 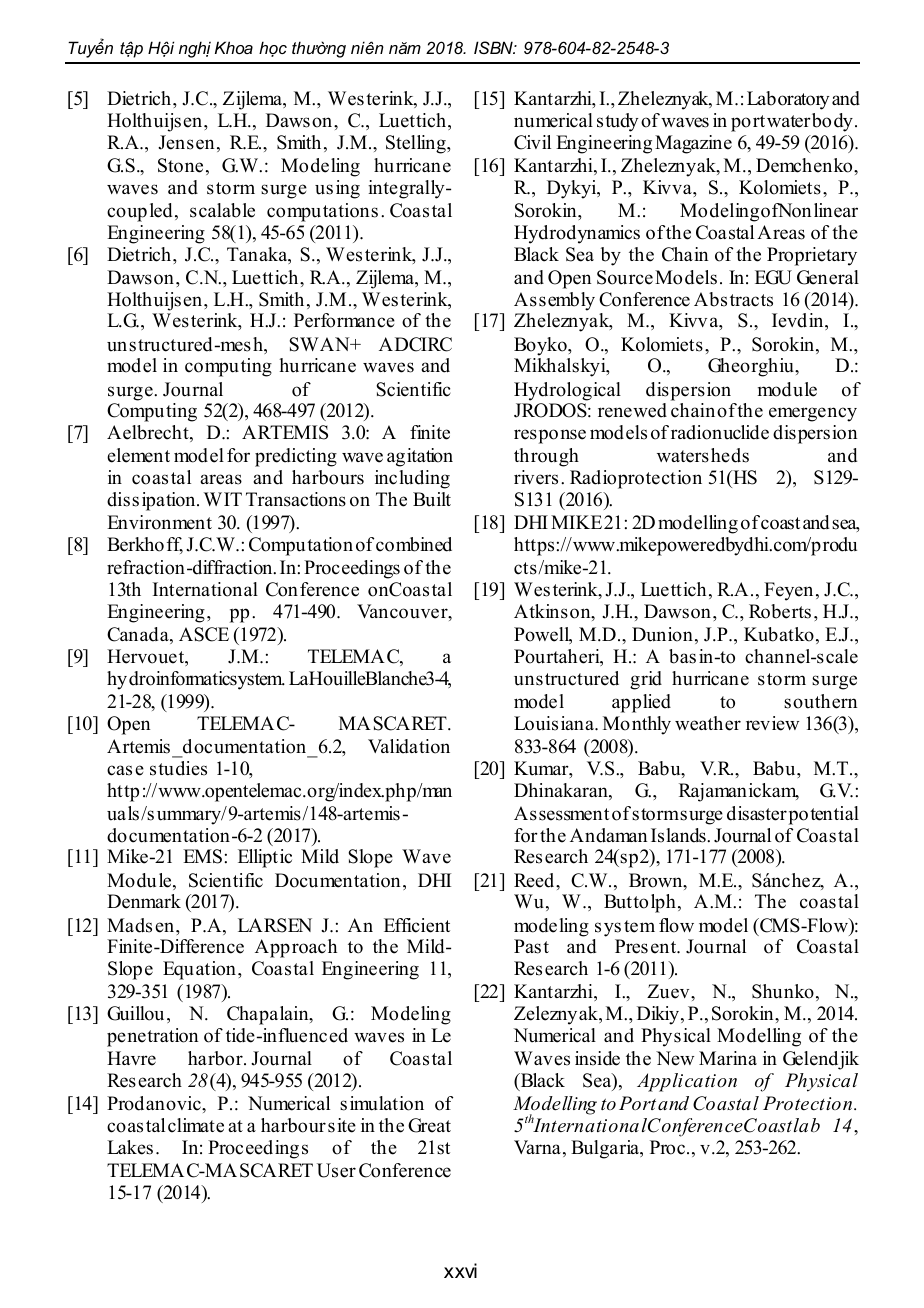 What do you see at coordinates (130, 1147) in the page?
I see `Lakes` at bounding box center [130, 1147].
